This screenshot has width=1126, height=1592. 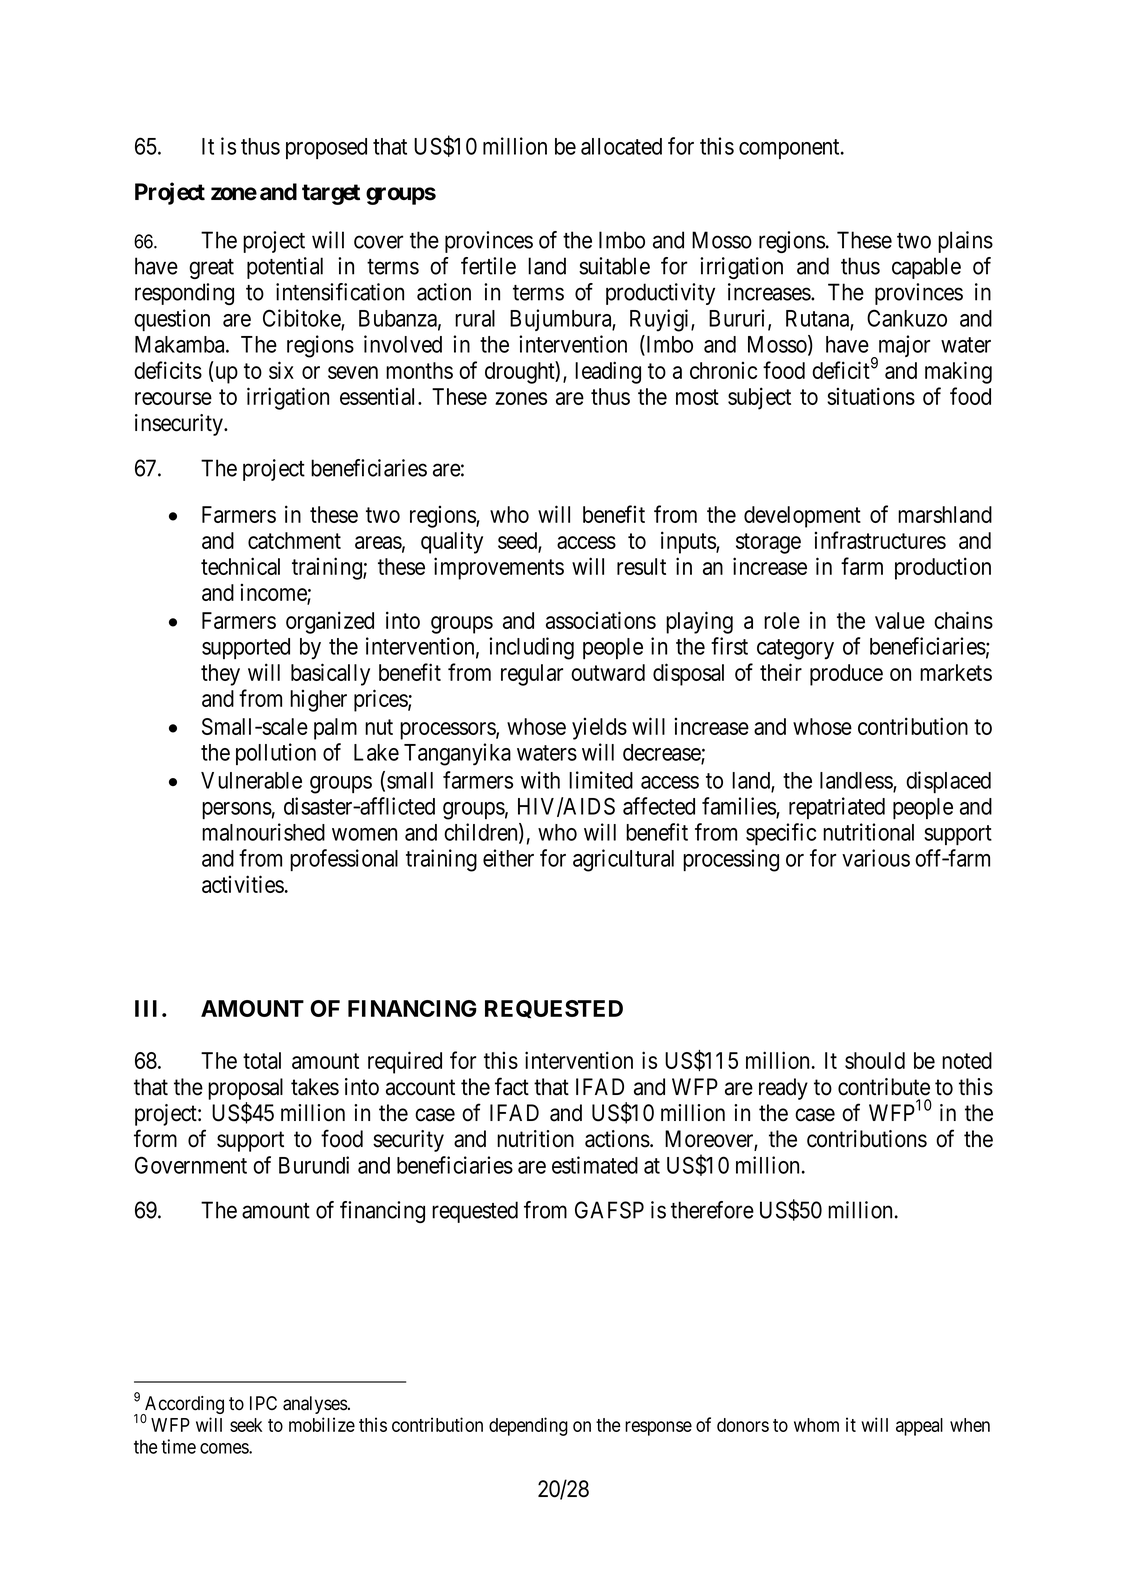 What do you see at coordinates (790, 149) in the screenshot?
I see `component` at bounding box center [790, 149].
